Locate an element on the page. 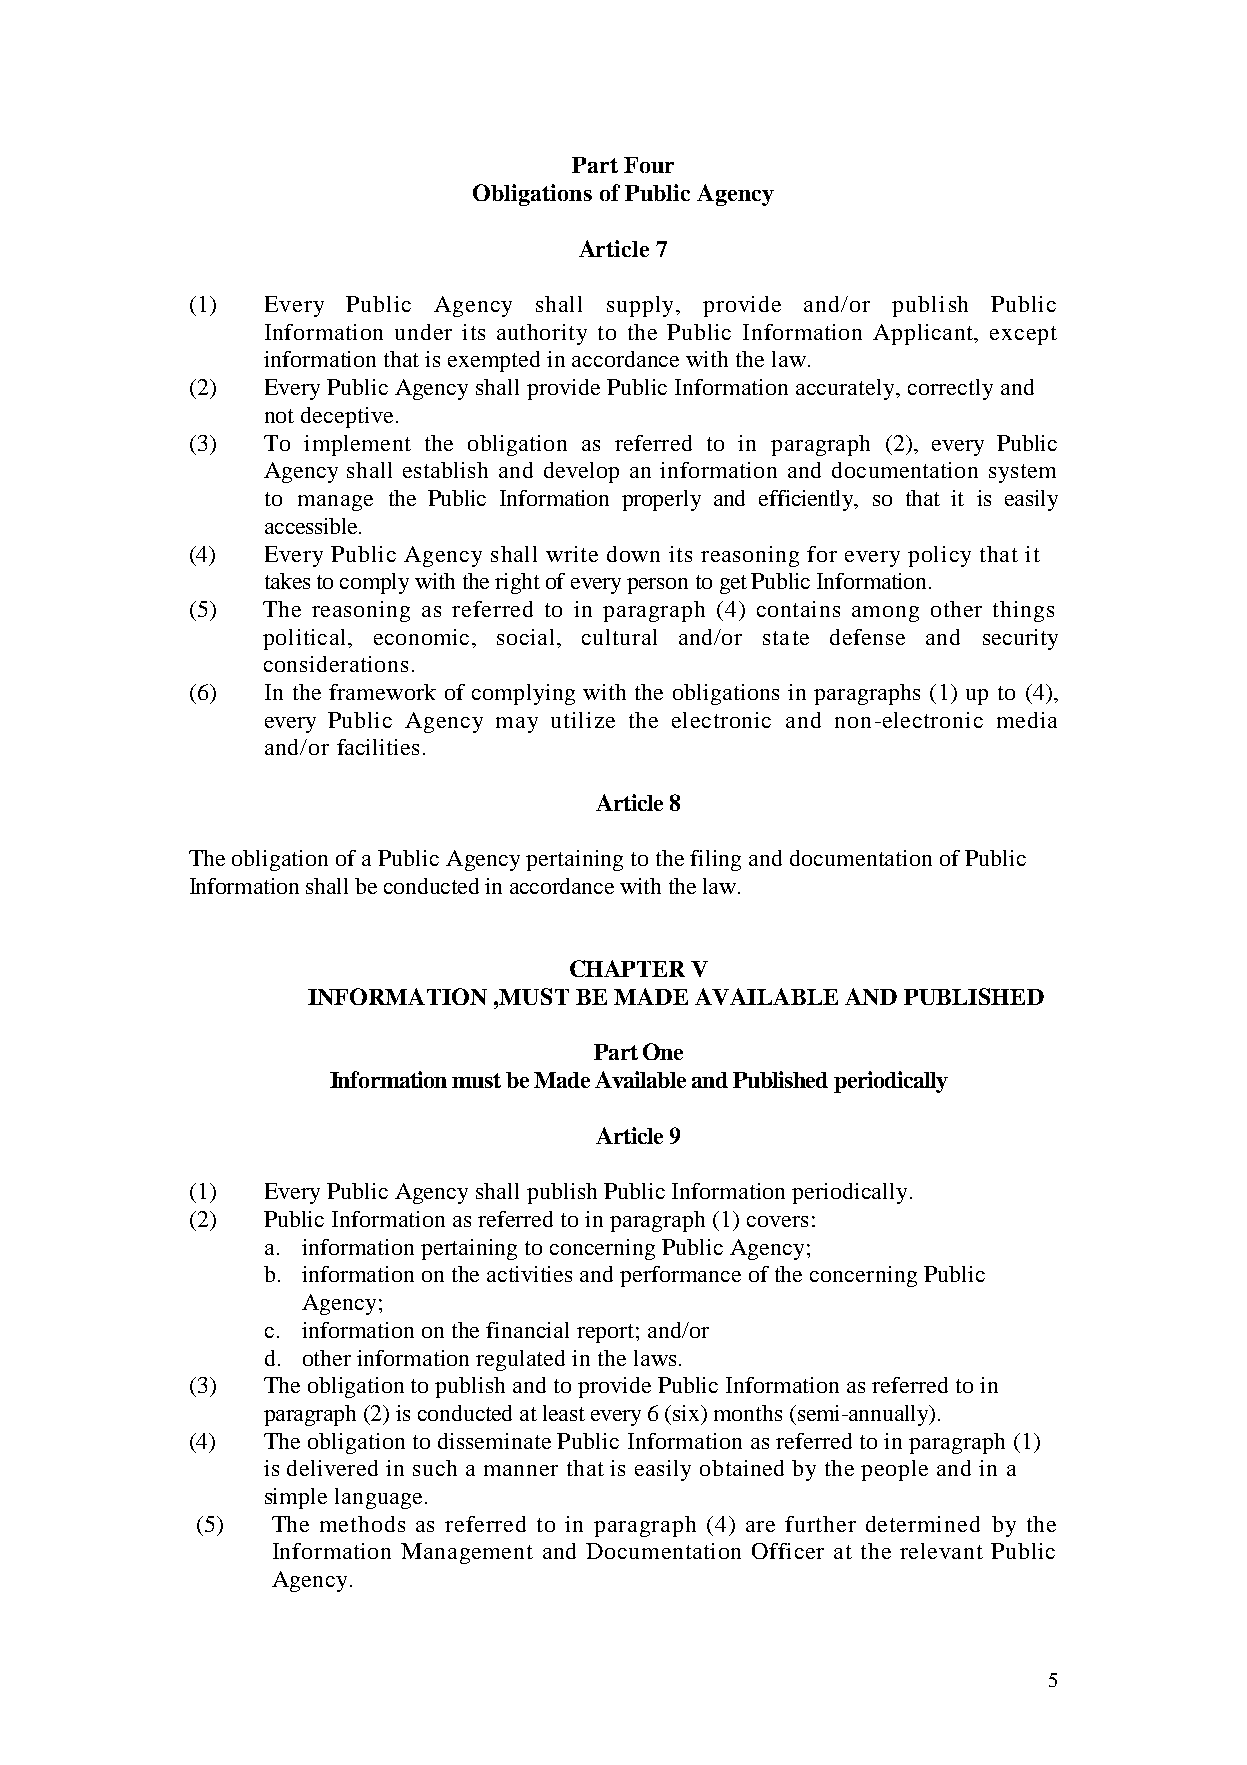 The image size is (1247, 1765). media is located at coordinates (1027, 720).
